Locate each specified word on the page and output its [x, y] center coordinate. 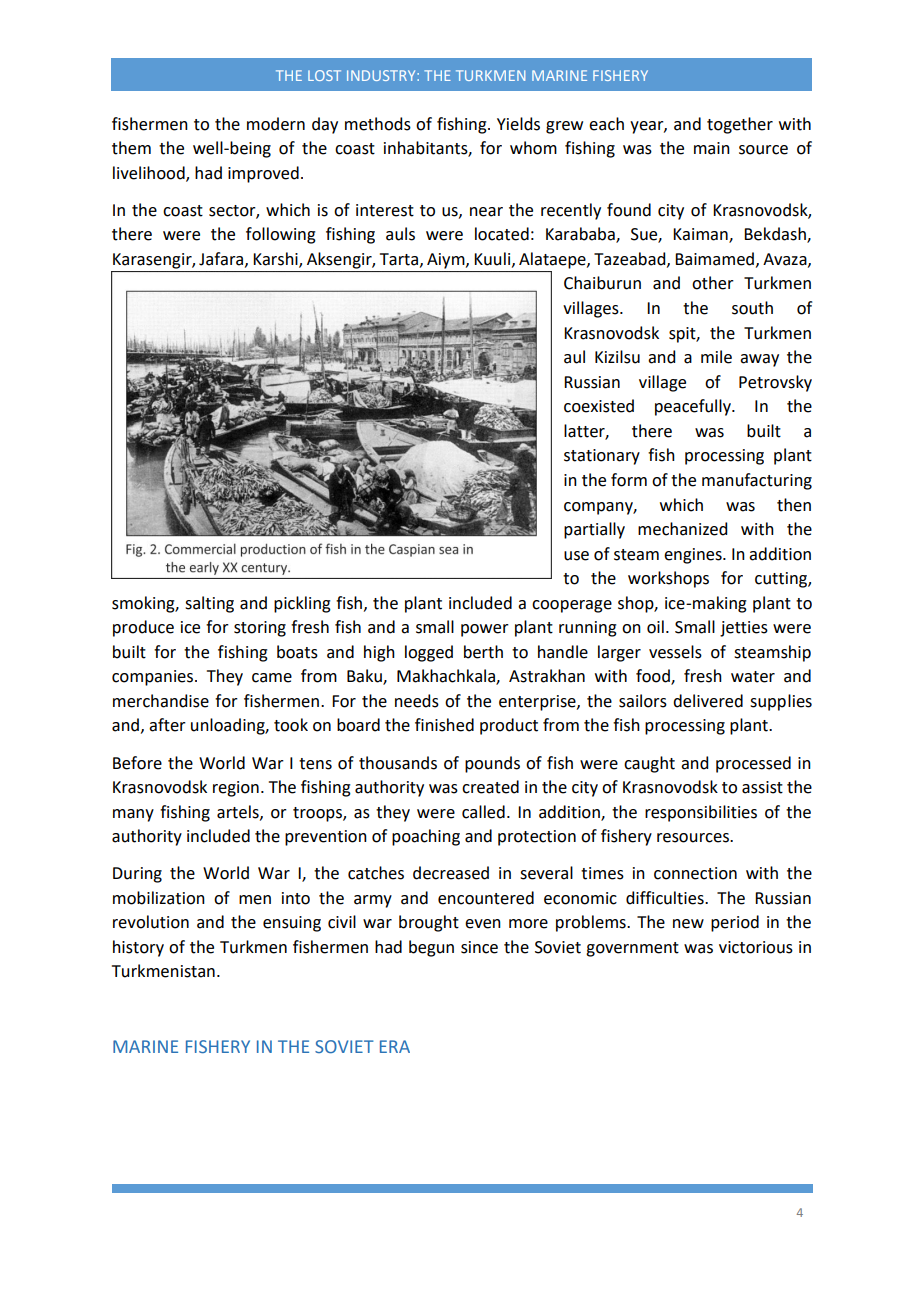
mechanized [682, 529]
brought [429, 923]
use [576, 556]
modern [276, 124]
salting [209, 604]
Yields [518, 124]
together [740, 125]
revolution [151, 922]
